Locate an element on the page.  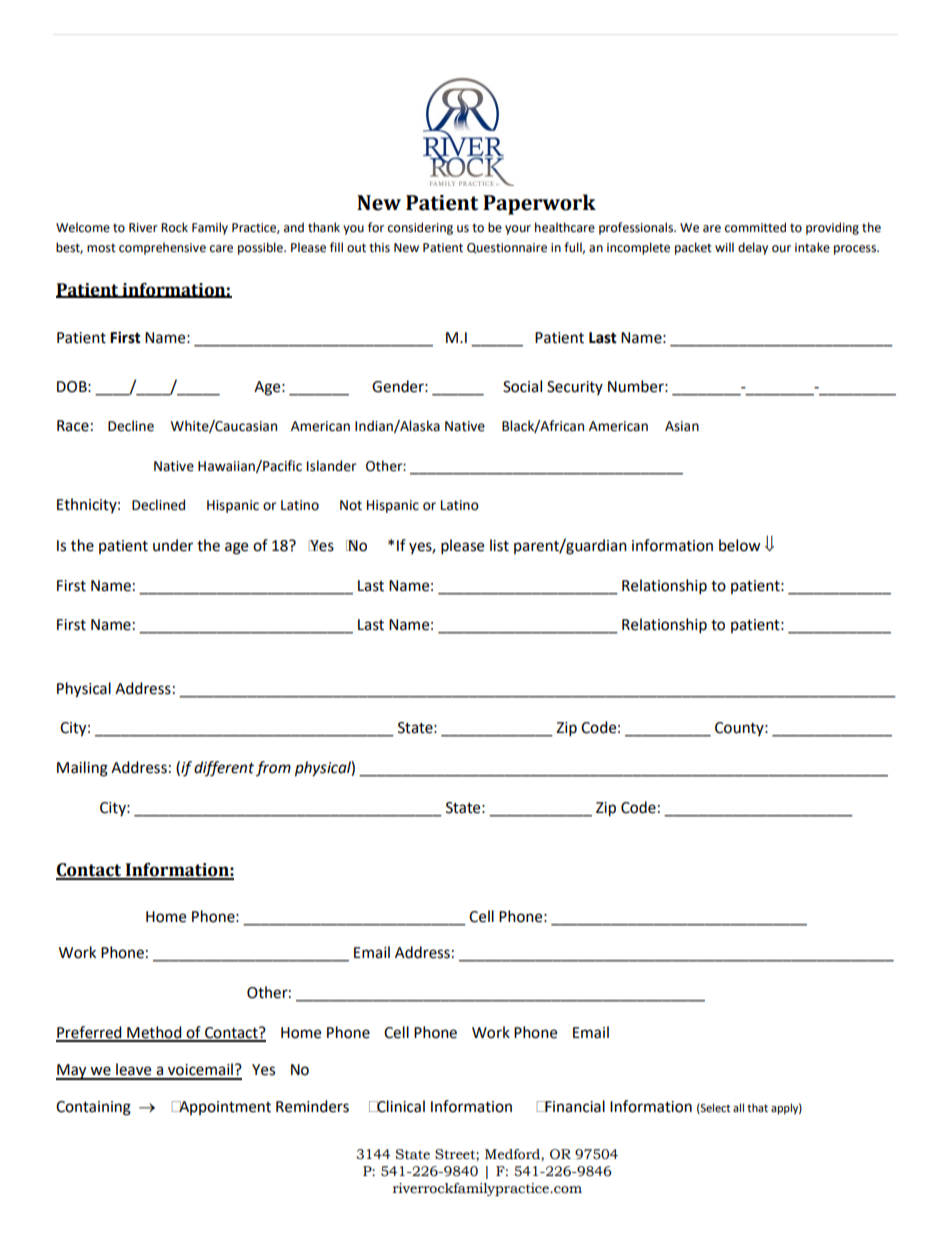
that is located at coordinates (757, 1107).
